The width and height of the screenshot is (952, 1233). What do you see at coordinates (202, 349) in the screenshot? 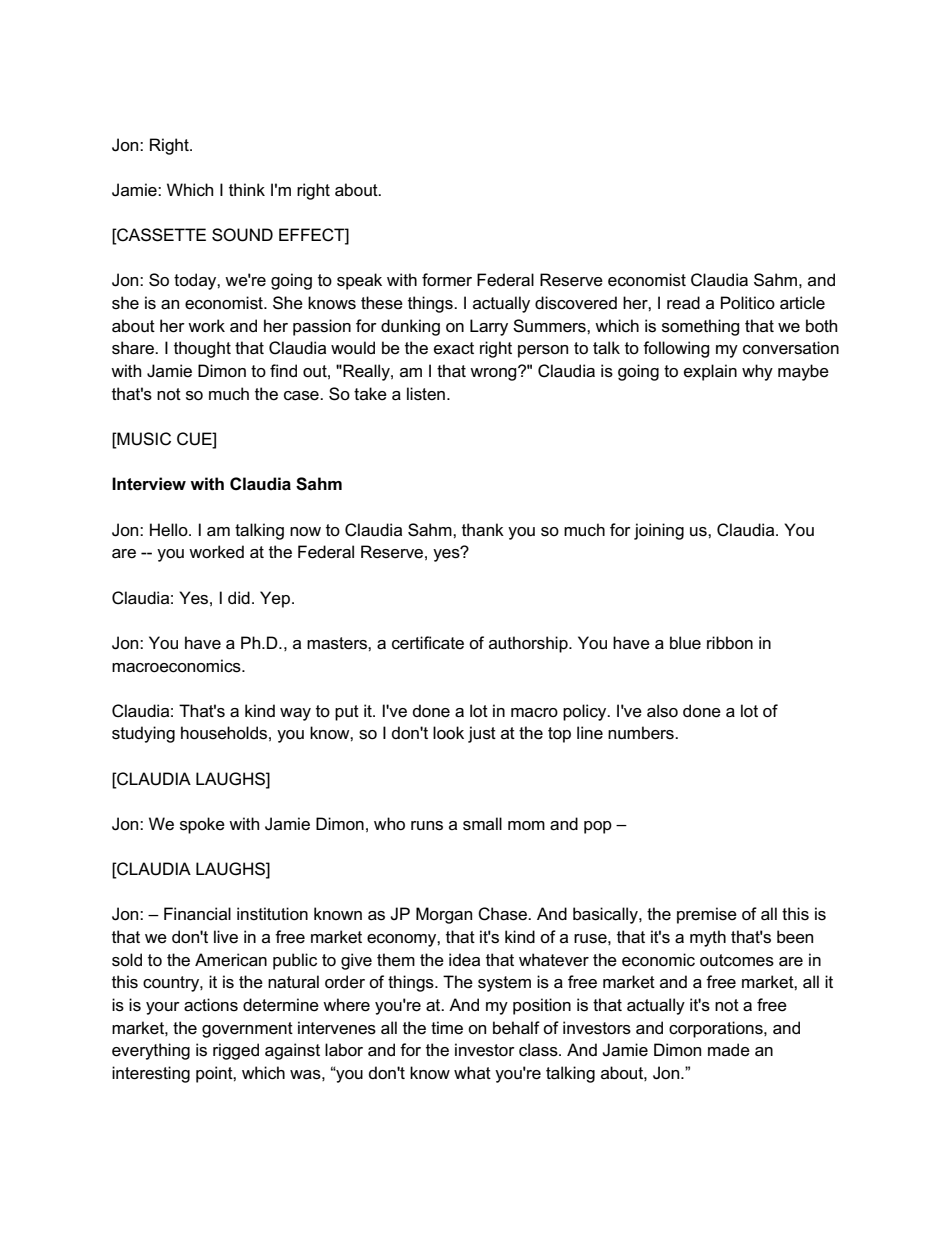
I see `thought` at bounding box center [202, 349].
